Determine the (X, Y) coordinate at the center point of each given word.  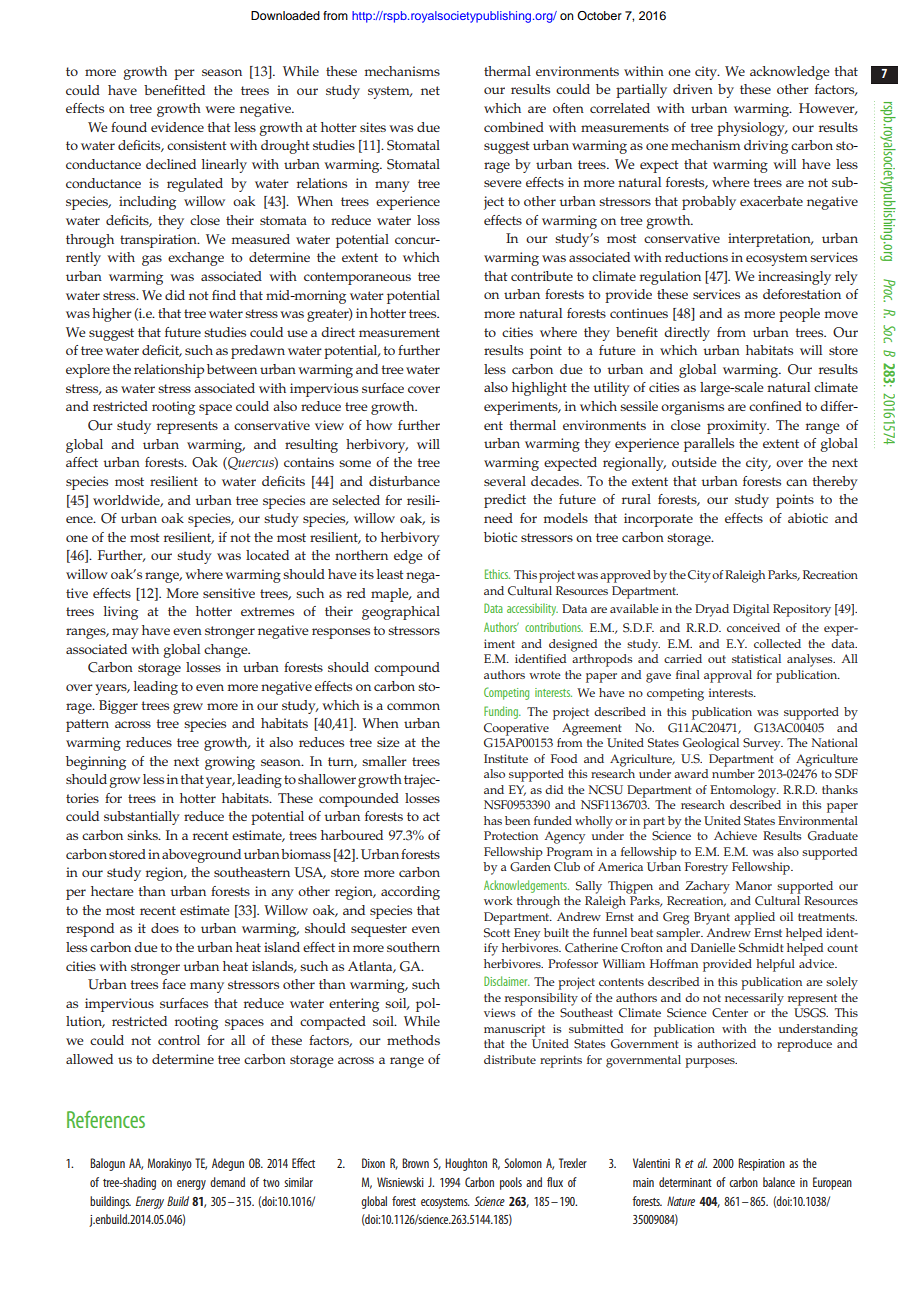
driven (693, 89)
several (505, 481)
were (220, 109)
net (430, 90)
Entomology (744, 791)
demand (227, 1182)
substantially (142, 818)
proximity (738, 427)
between (232, 369)
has (493, 820)
